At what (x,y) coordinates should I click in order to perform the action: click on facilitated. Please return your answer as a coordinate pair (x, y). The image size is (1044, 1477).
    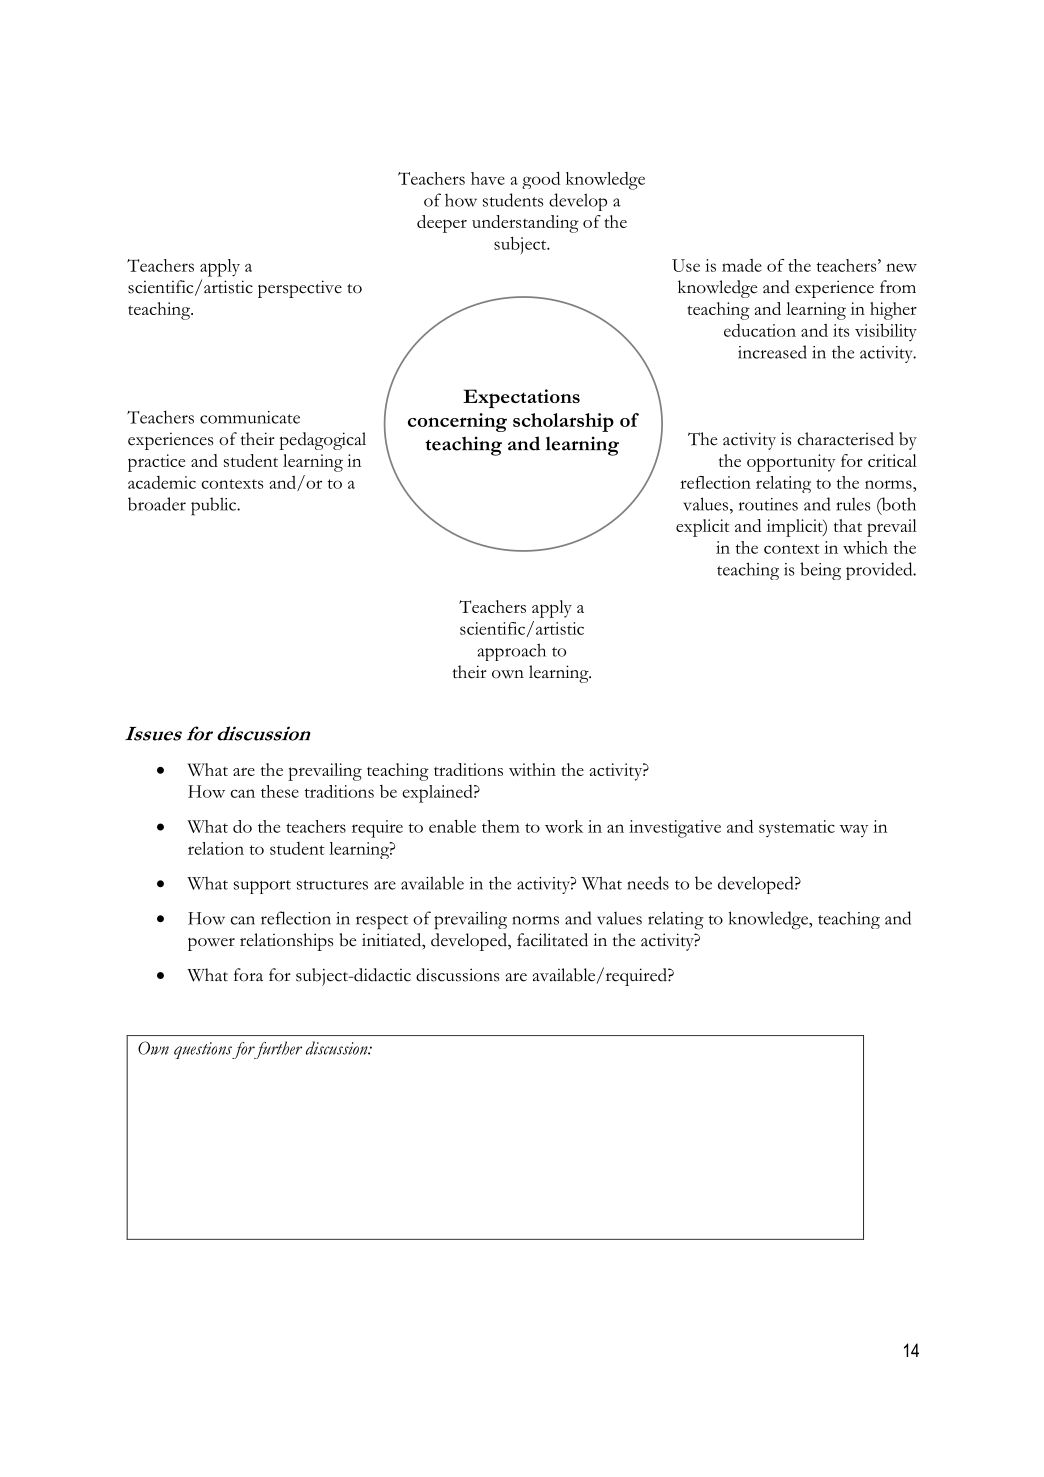
    Looking at the image, I should click on (552, 940).
